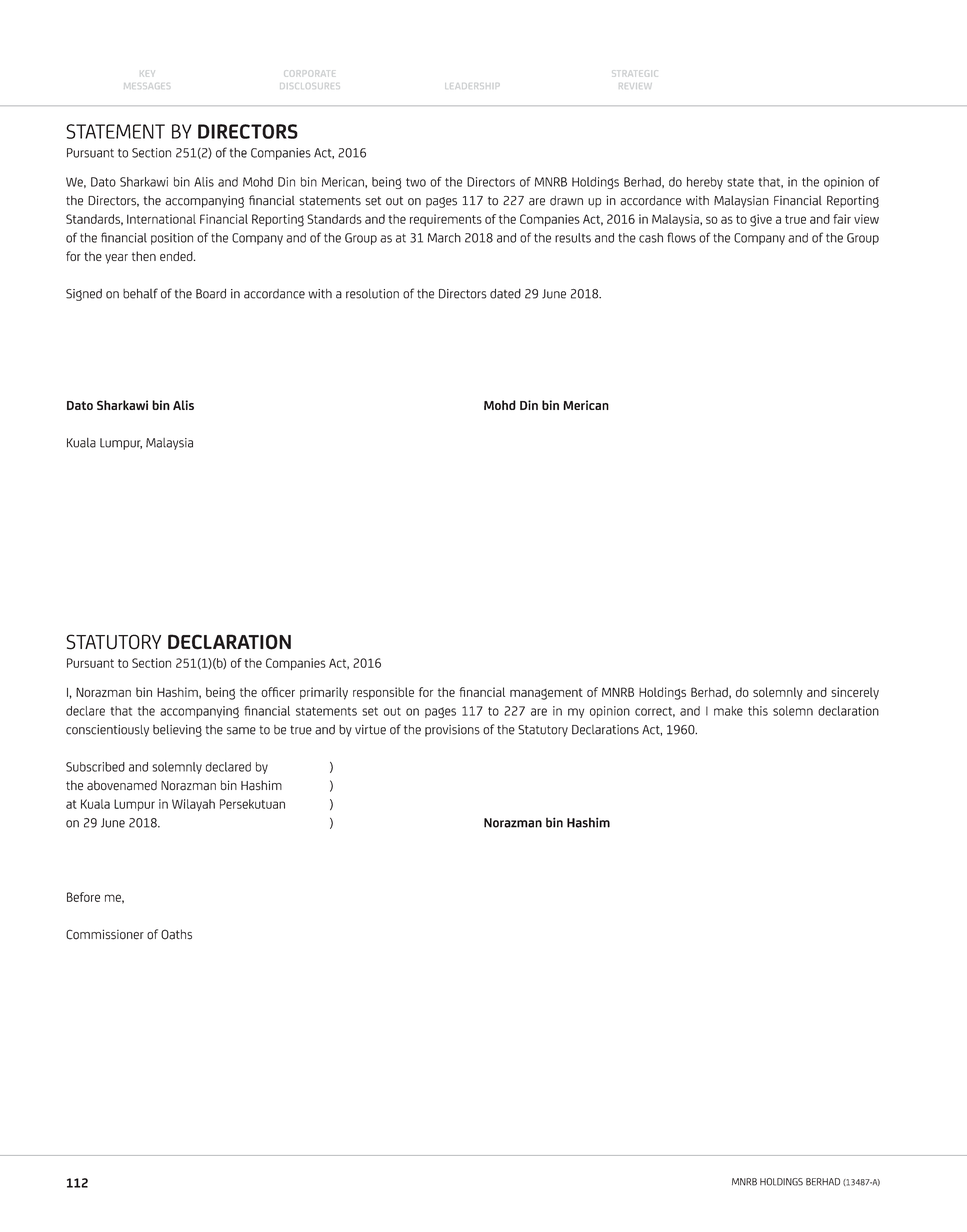 This screenshot has height=1232, width=967. What do you see at coordinates (505, 294) in the screenshot?
I see `dated` at bounding box center [505, 294].
